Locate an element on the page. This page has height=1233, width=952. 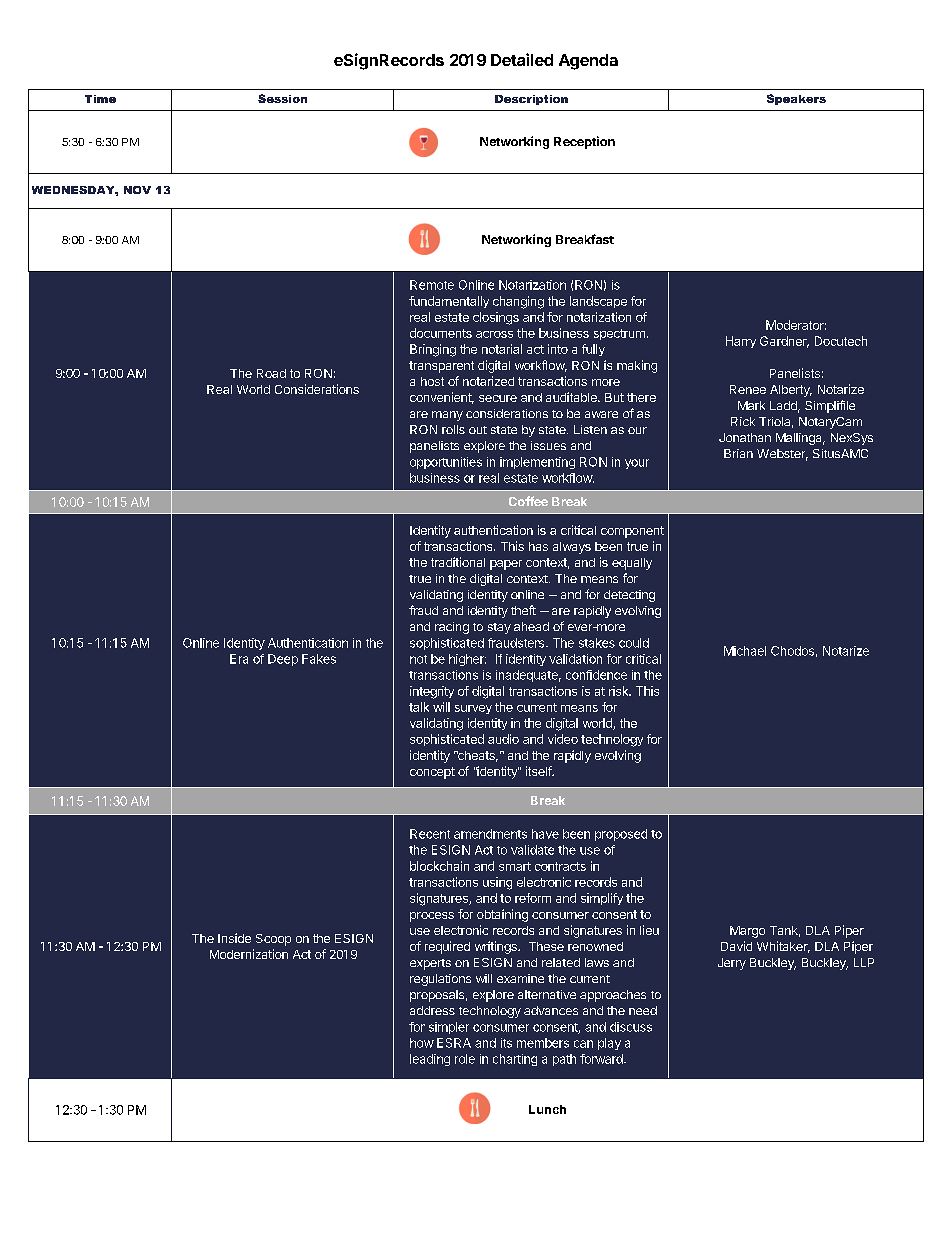
Speakers is located at coordinates (796, 99).
